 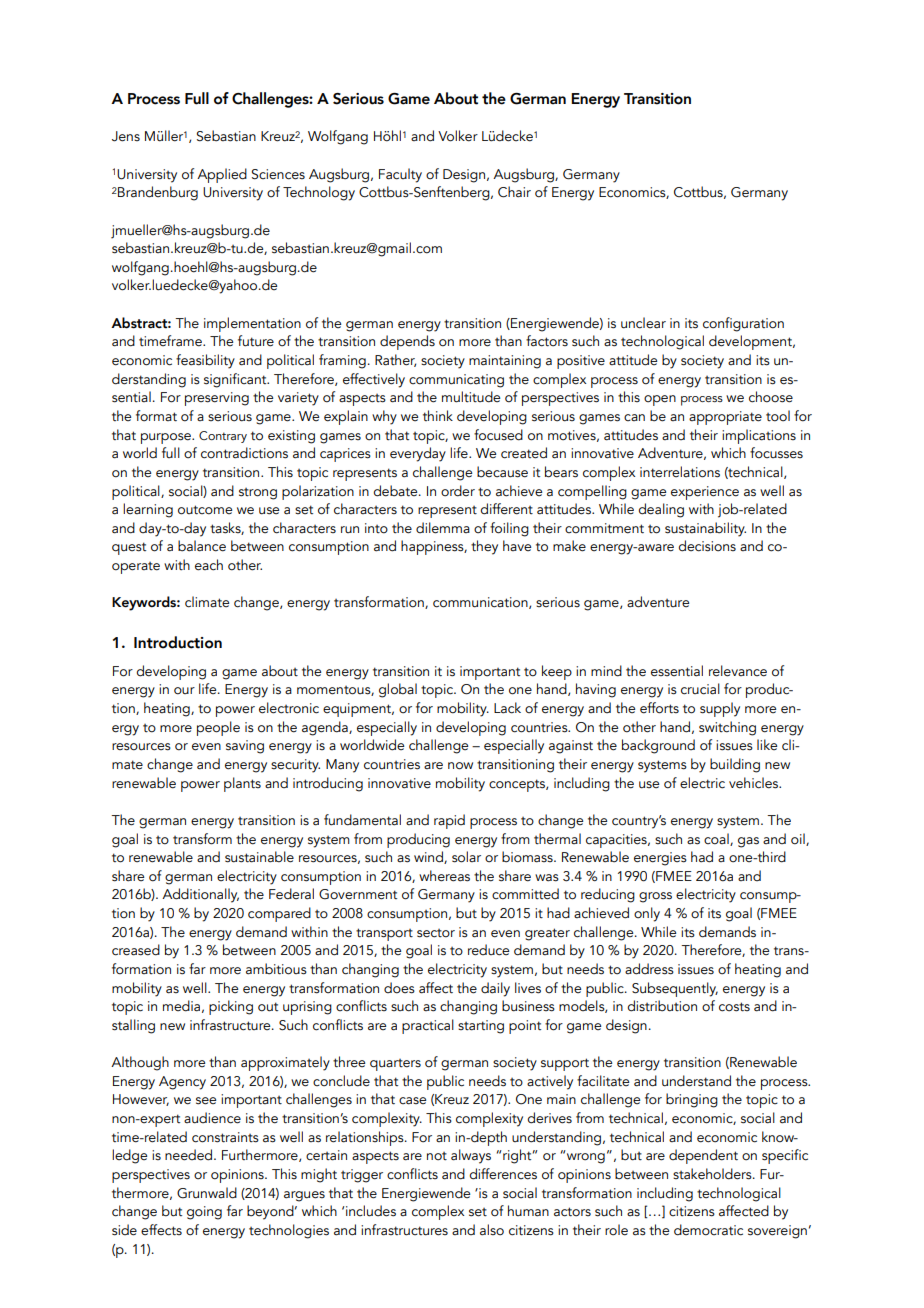 What do you see at coordinates (466, 857) in the screenshot?
I see `solar` at bounding box center [466, 857].
